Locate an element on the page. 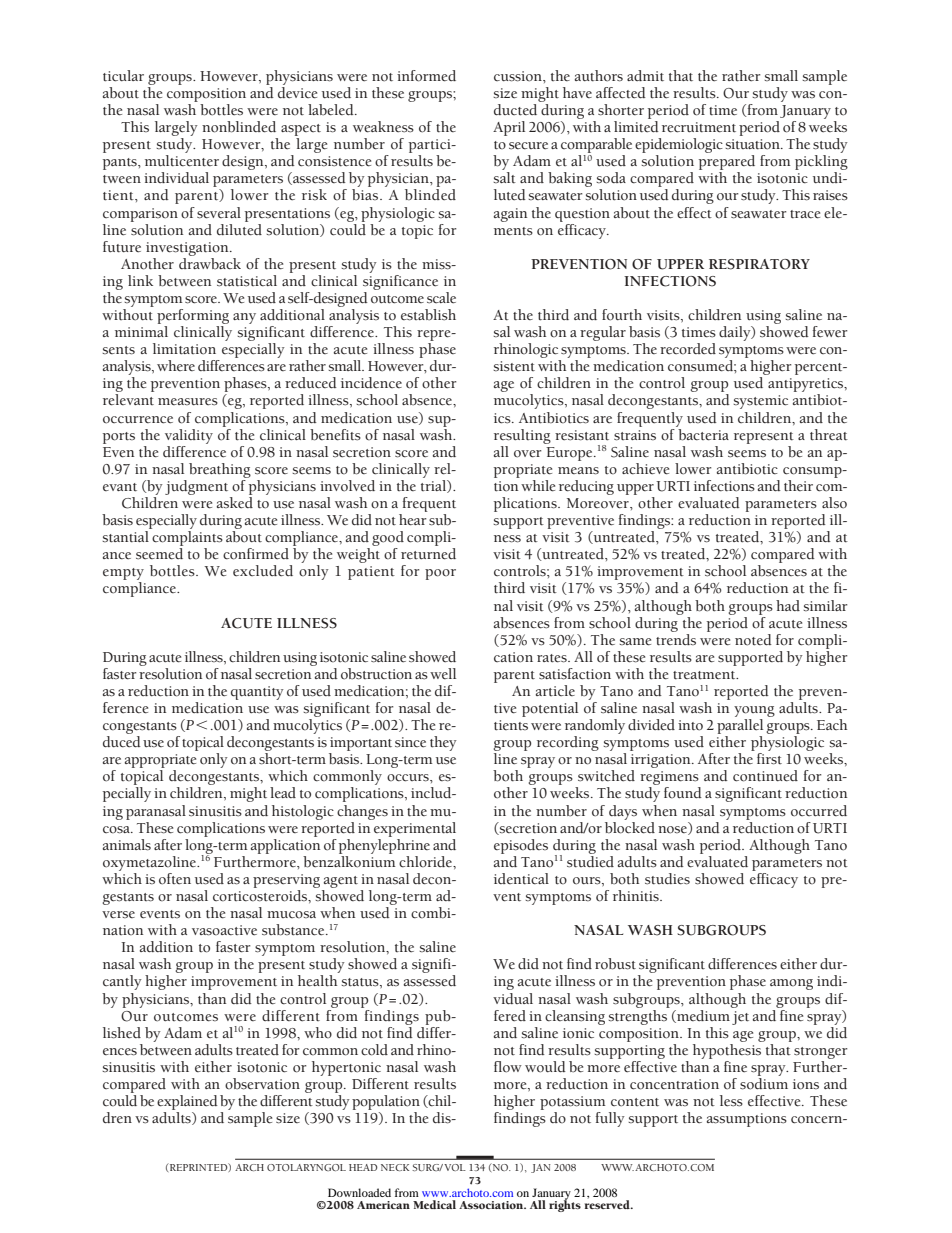 This image has height=1233, width=952. their is located at coordinates (798, 486).
